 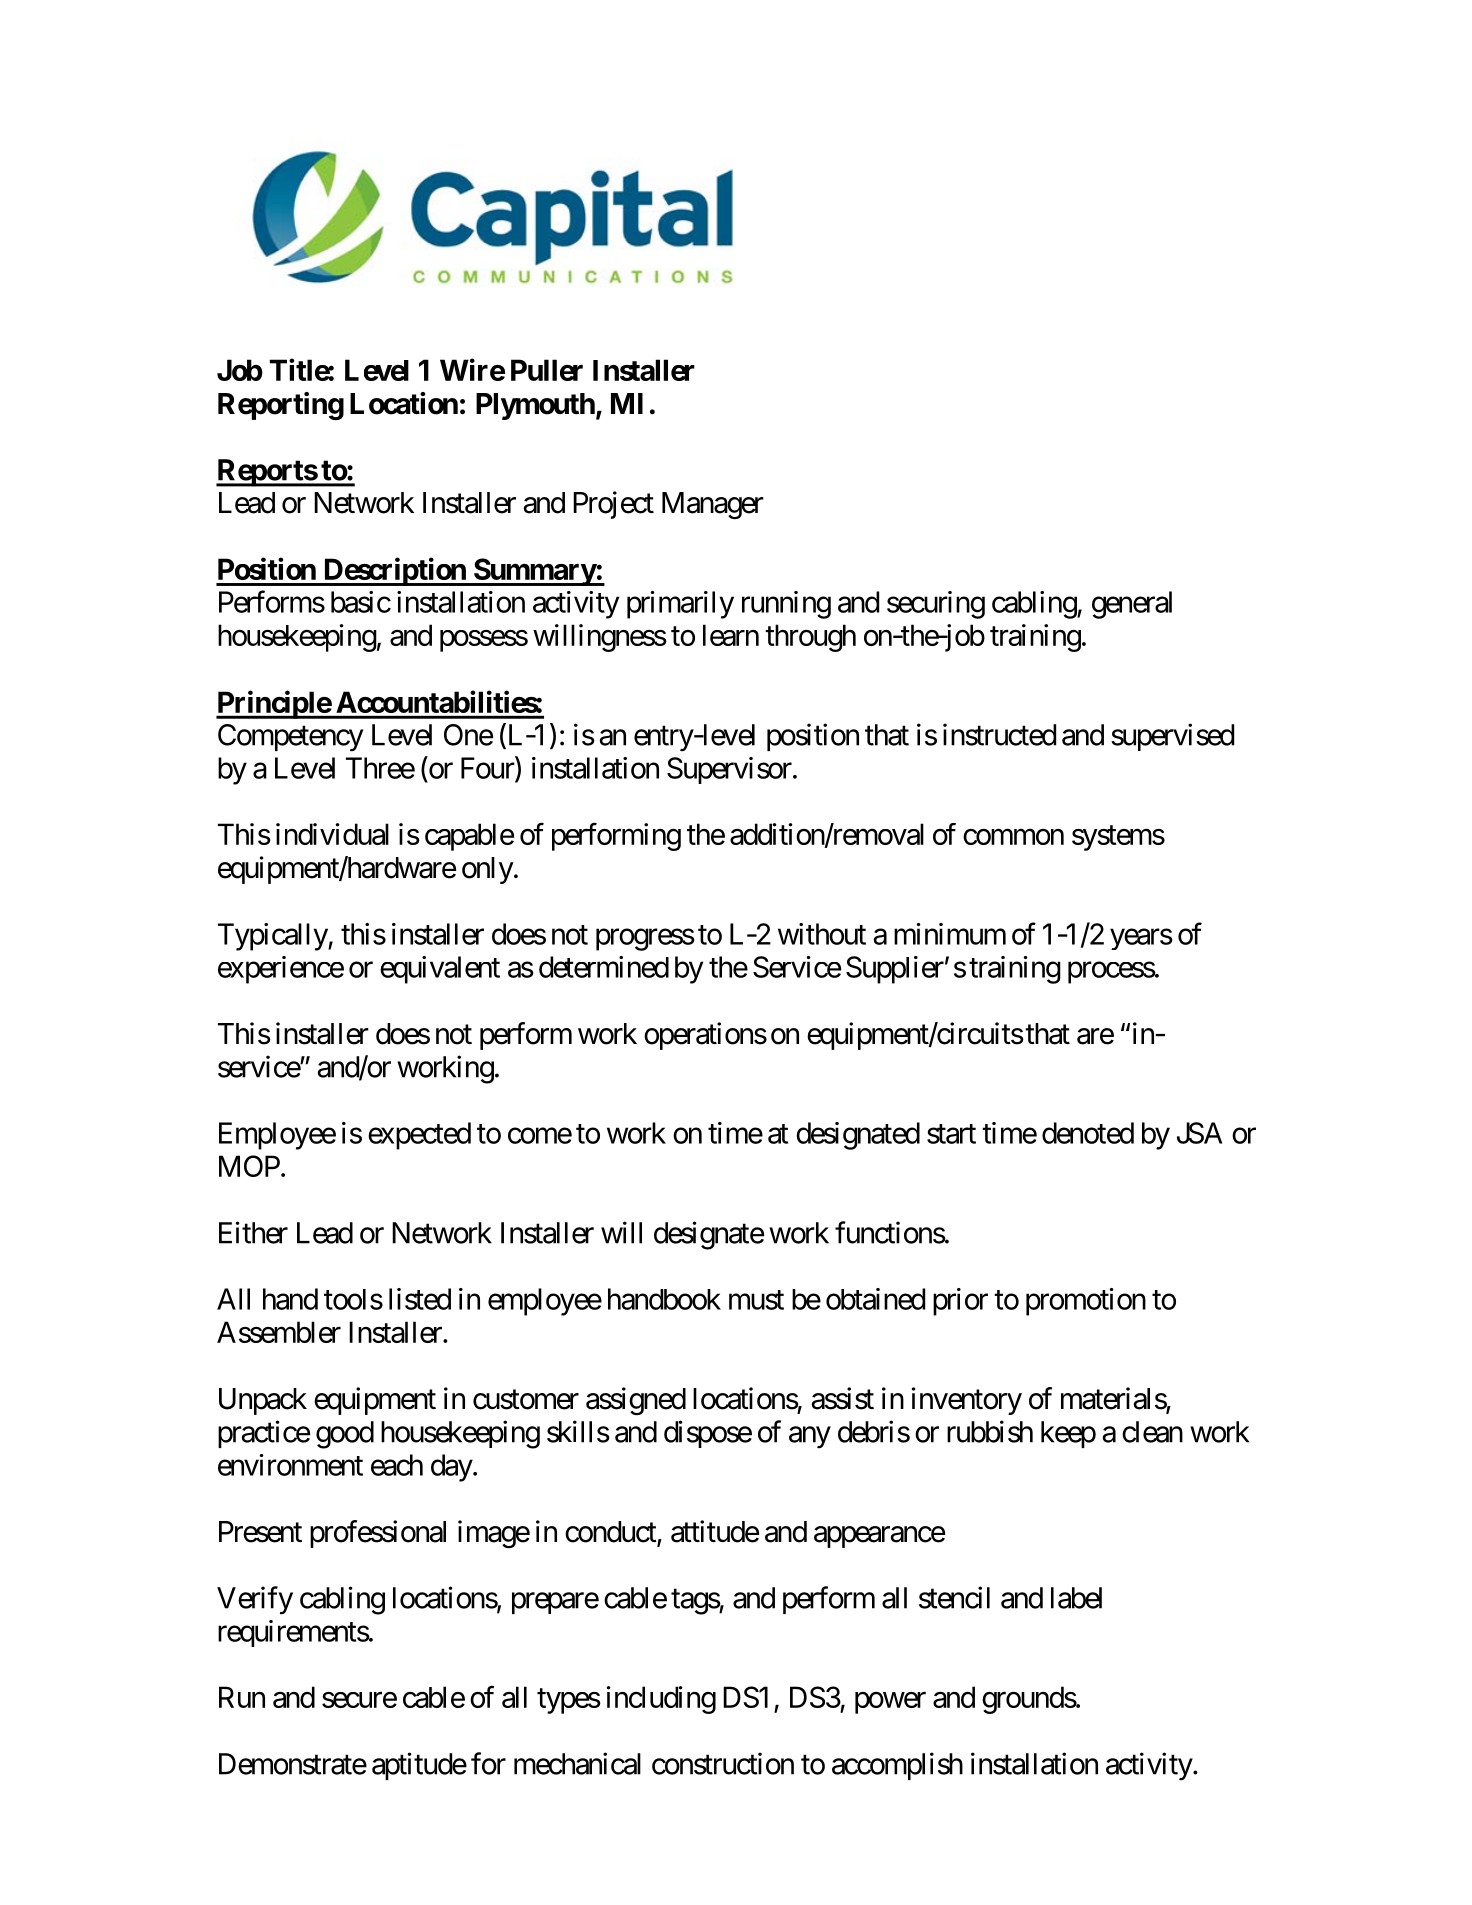 I want to click on expected, so click(x=419, y=1136).
